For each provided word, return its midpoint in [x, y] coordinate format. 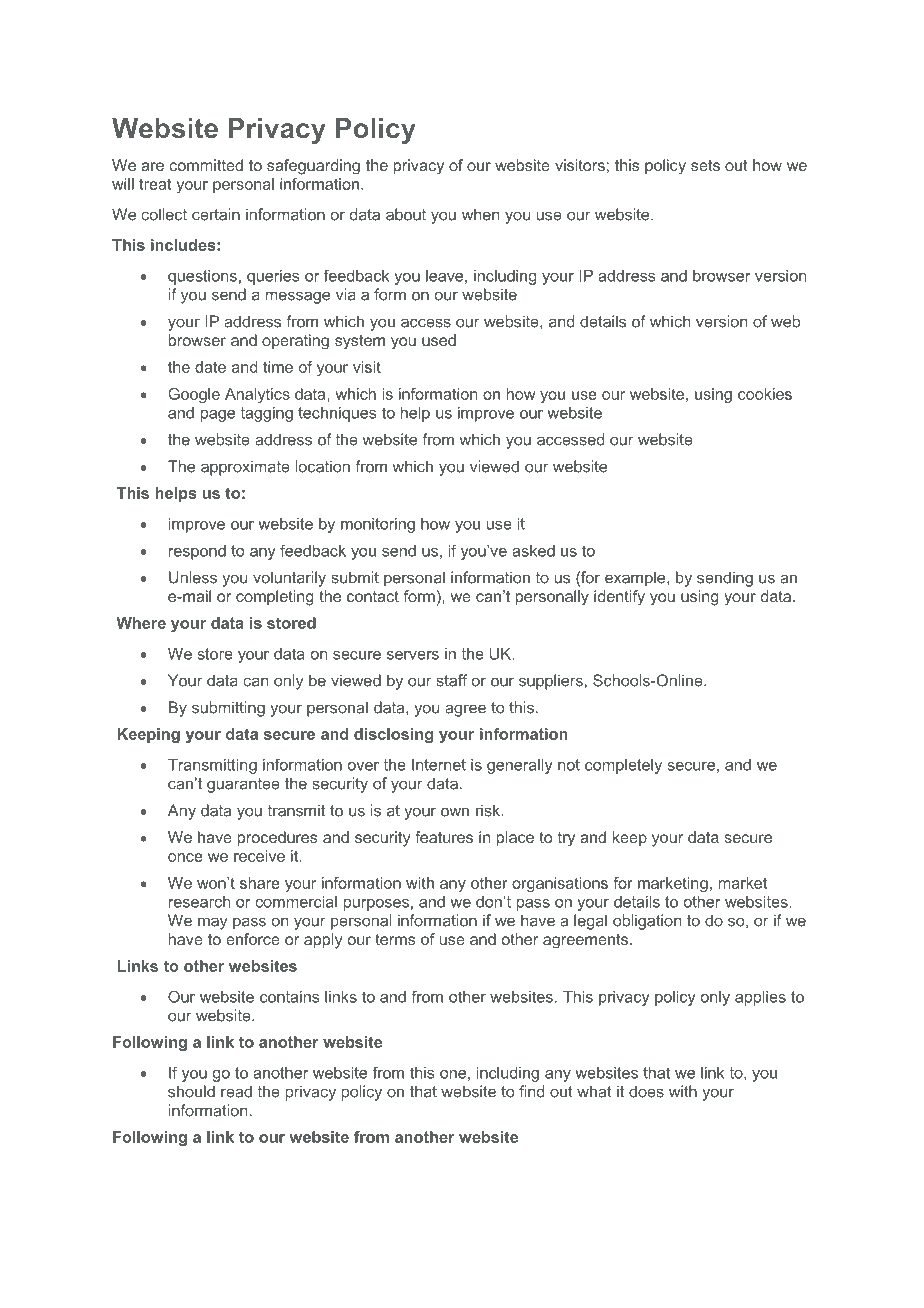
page [218, 416]
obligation [647, 922]
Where [141, 623]
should [191, 1091]
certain [216, 214]
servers [413, 655]
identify [619, 598]
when [480, 214]
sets [705, 165]
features [444, 837]
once [185, 857]
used [439, 340]
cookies [765, 394]
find [531, 1091]
